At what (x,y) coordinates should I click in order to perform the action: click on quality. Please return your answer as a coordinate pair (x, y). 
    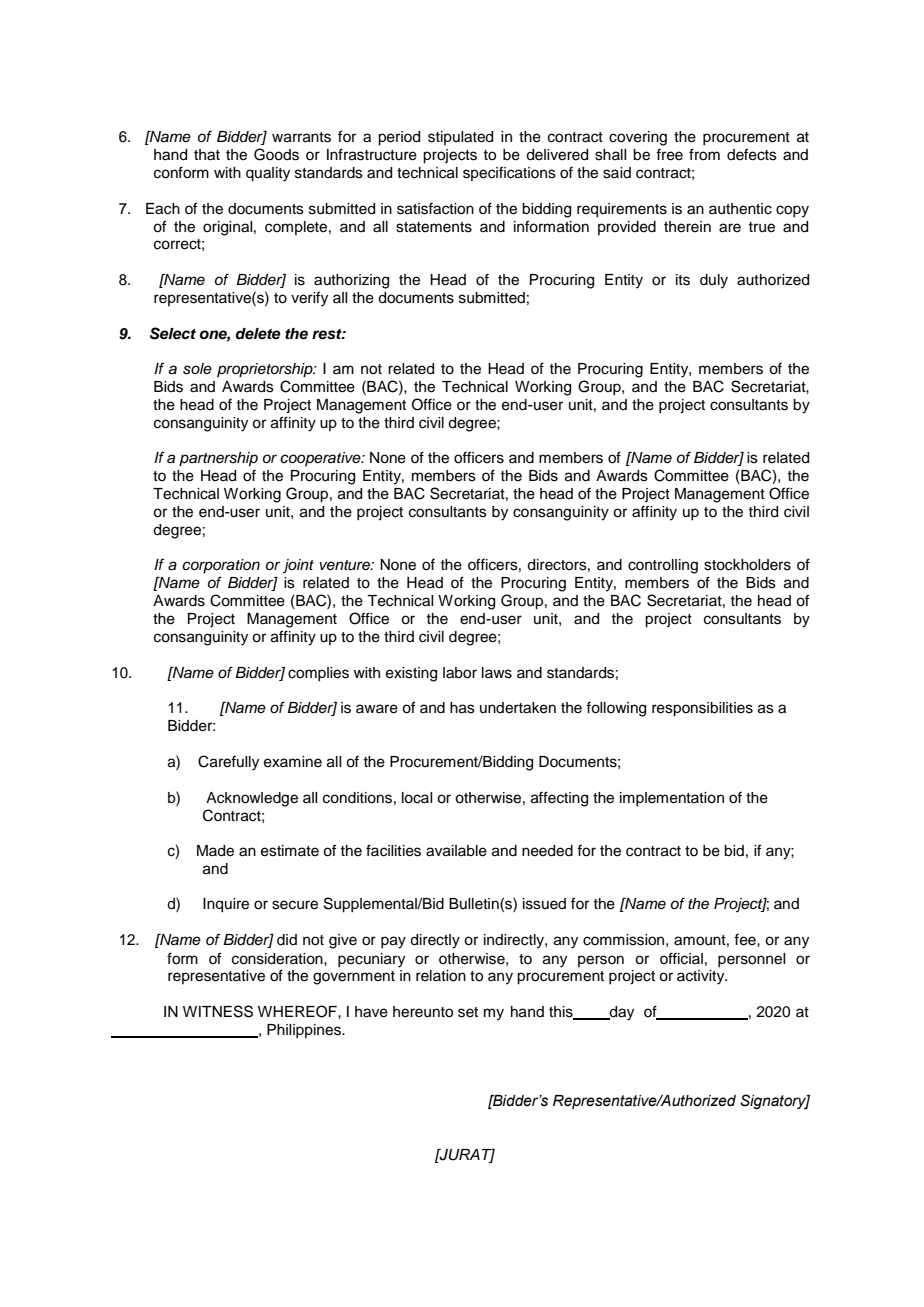
    Looking at the image, I should click on (268, 174).
